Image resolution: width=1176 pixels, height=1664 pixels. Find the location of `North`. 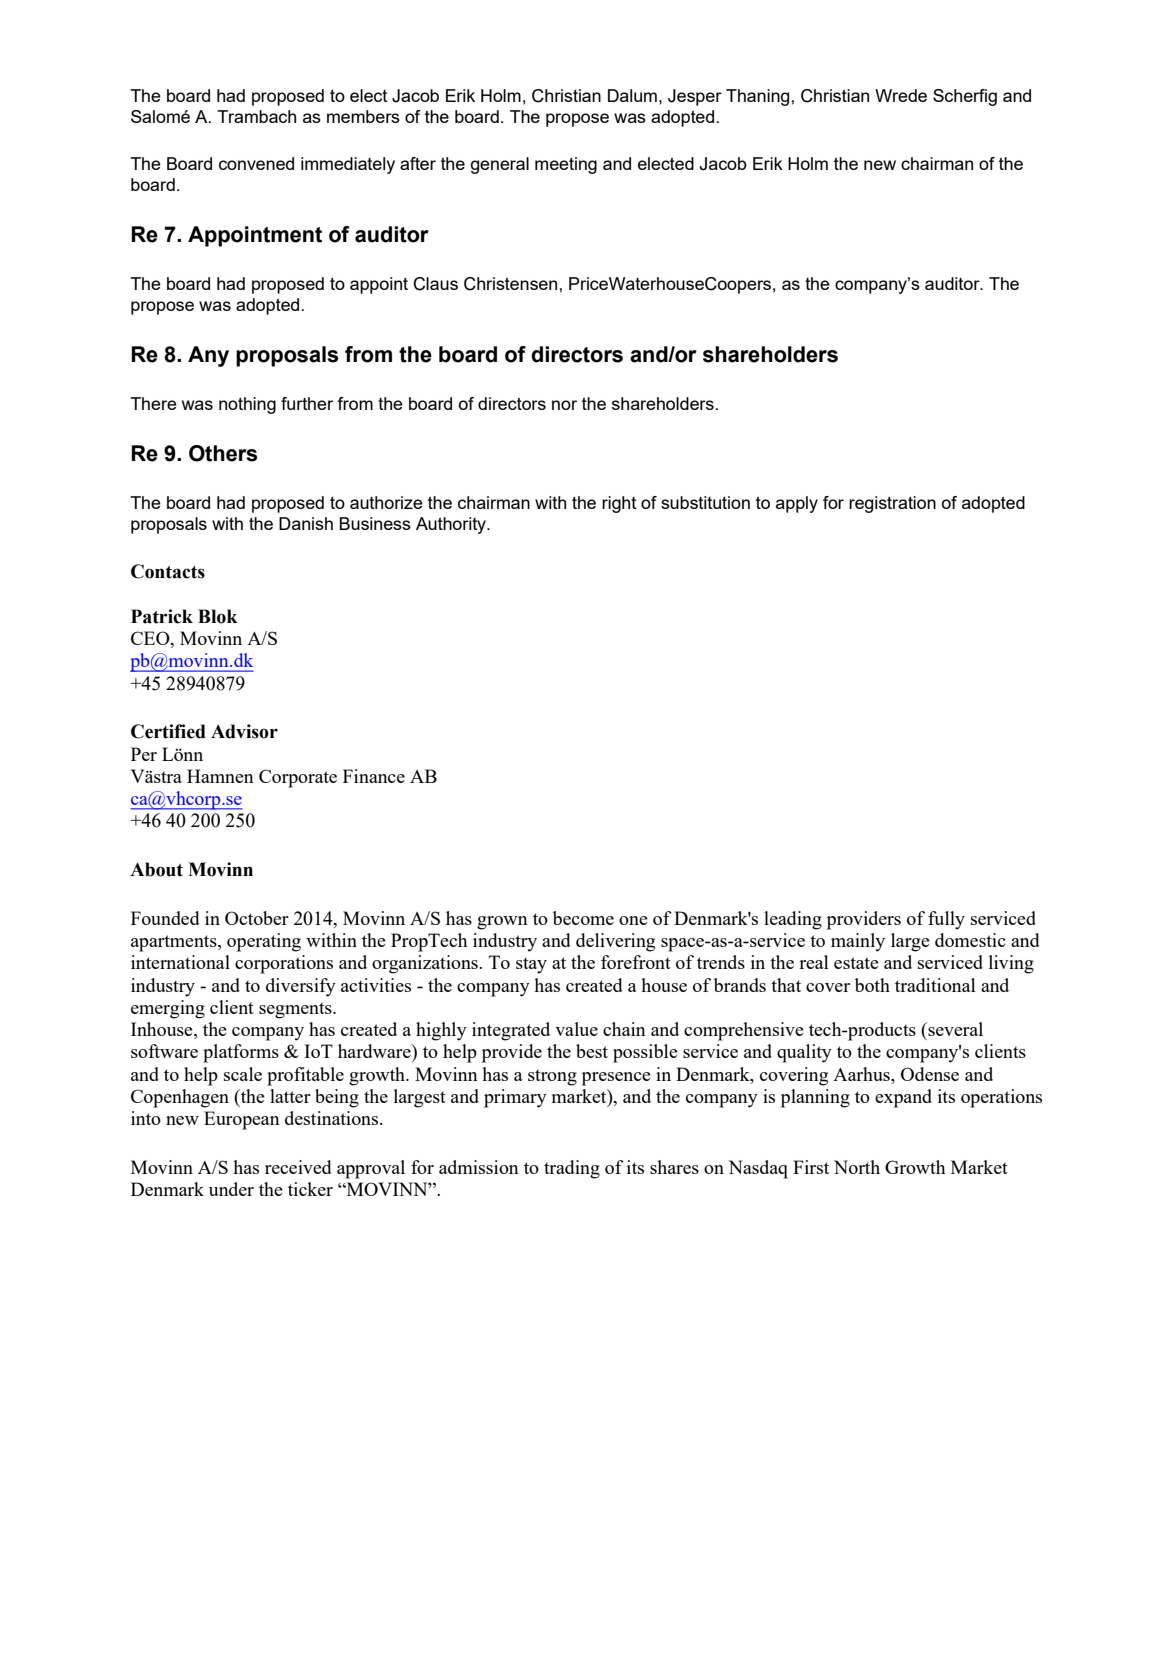

North is located at coordinates (857, 1167).
